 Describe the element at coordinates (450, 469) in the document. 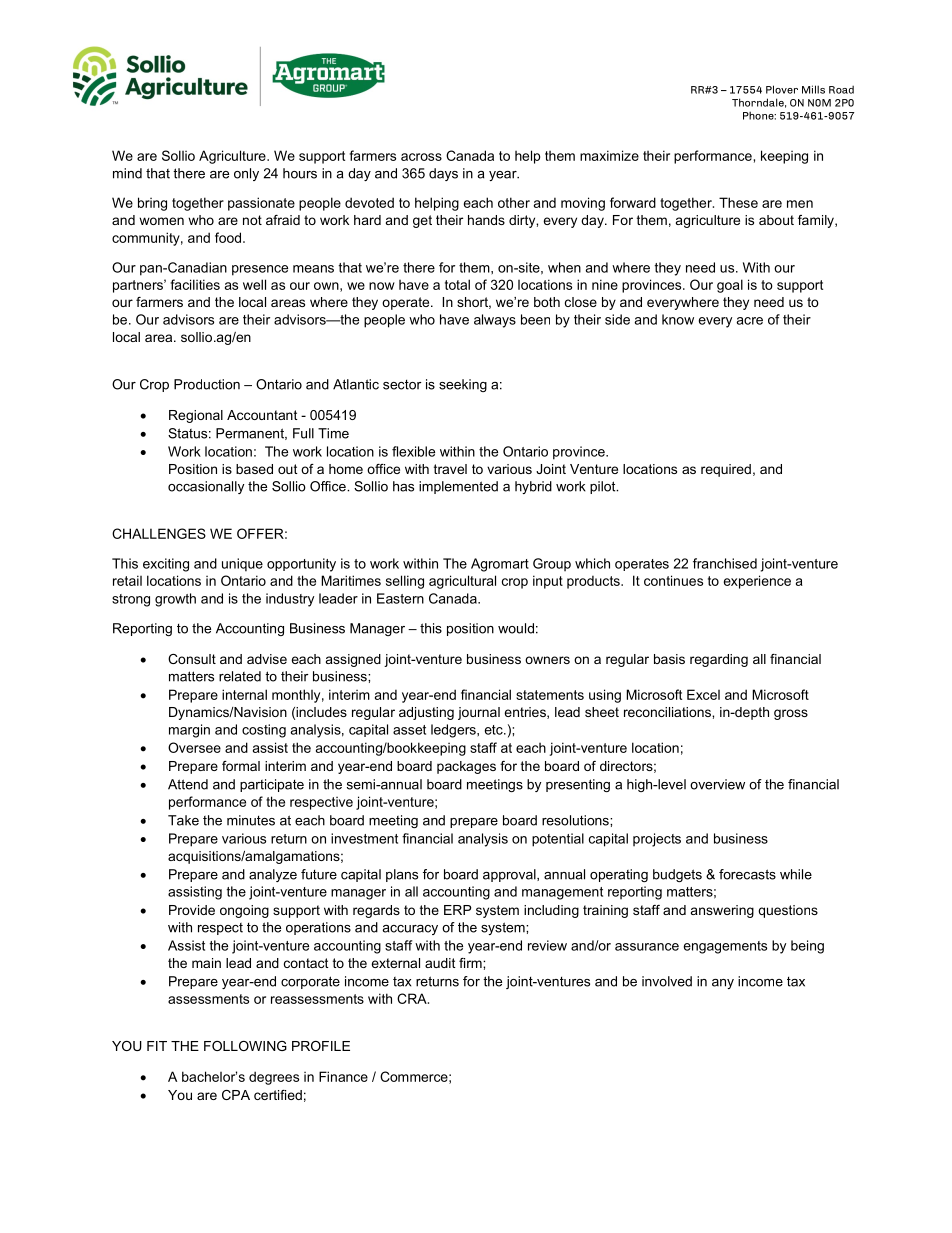

I see `travel` at that location.
